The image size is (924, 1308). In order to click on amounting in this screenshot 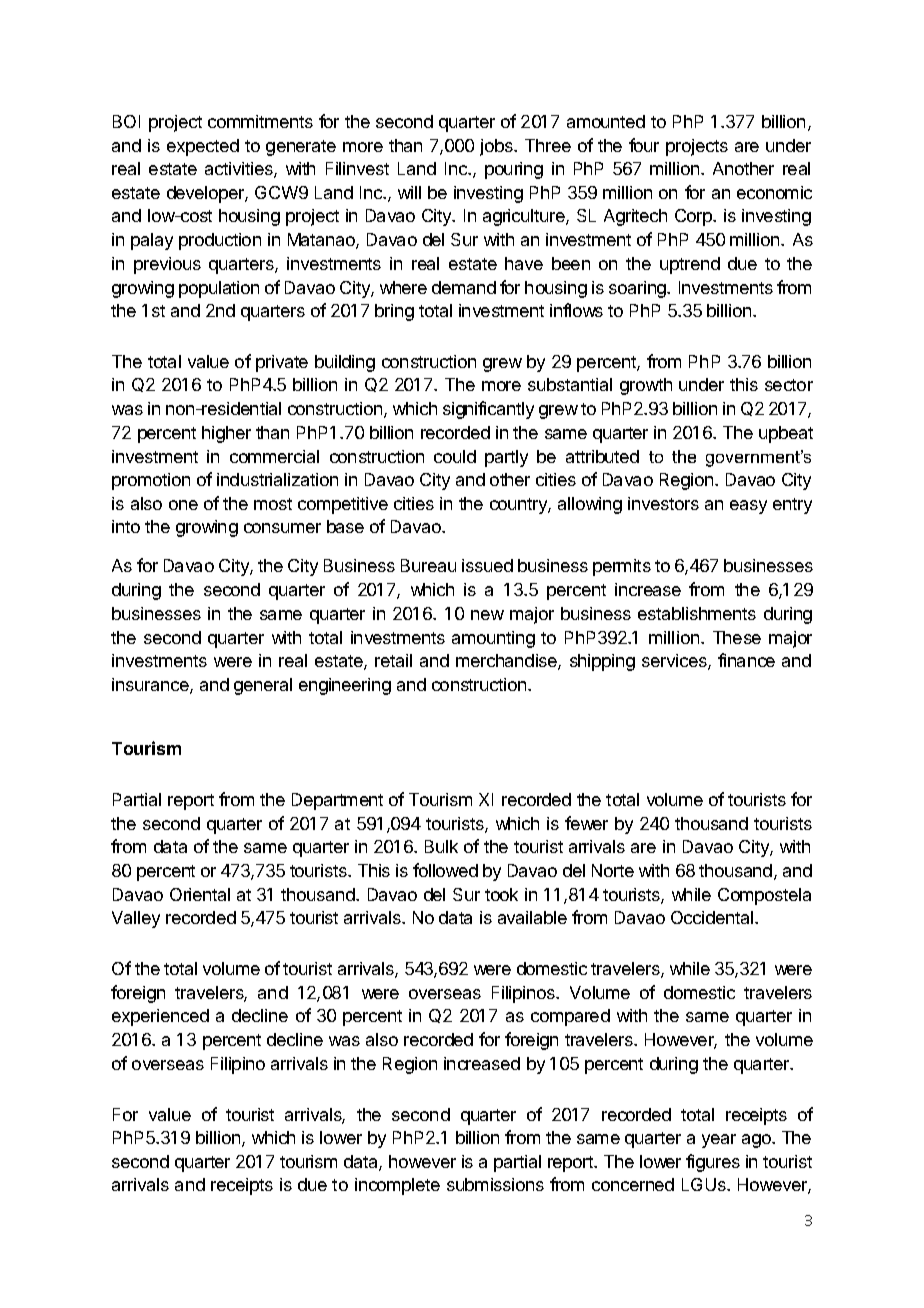, I will do `click(493, 639)`.
